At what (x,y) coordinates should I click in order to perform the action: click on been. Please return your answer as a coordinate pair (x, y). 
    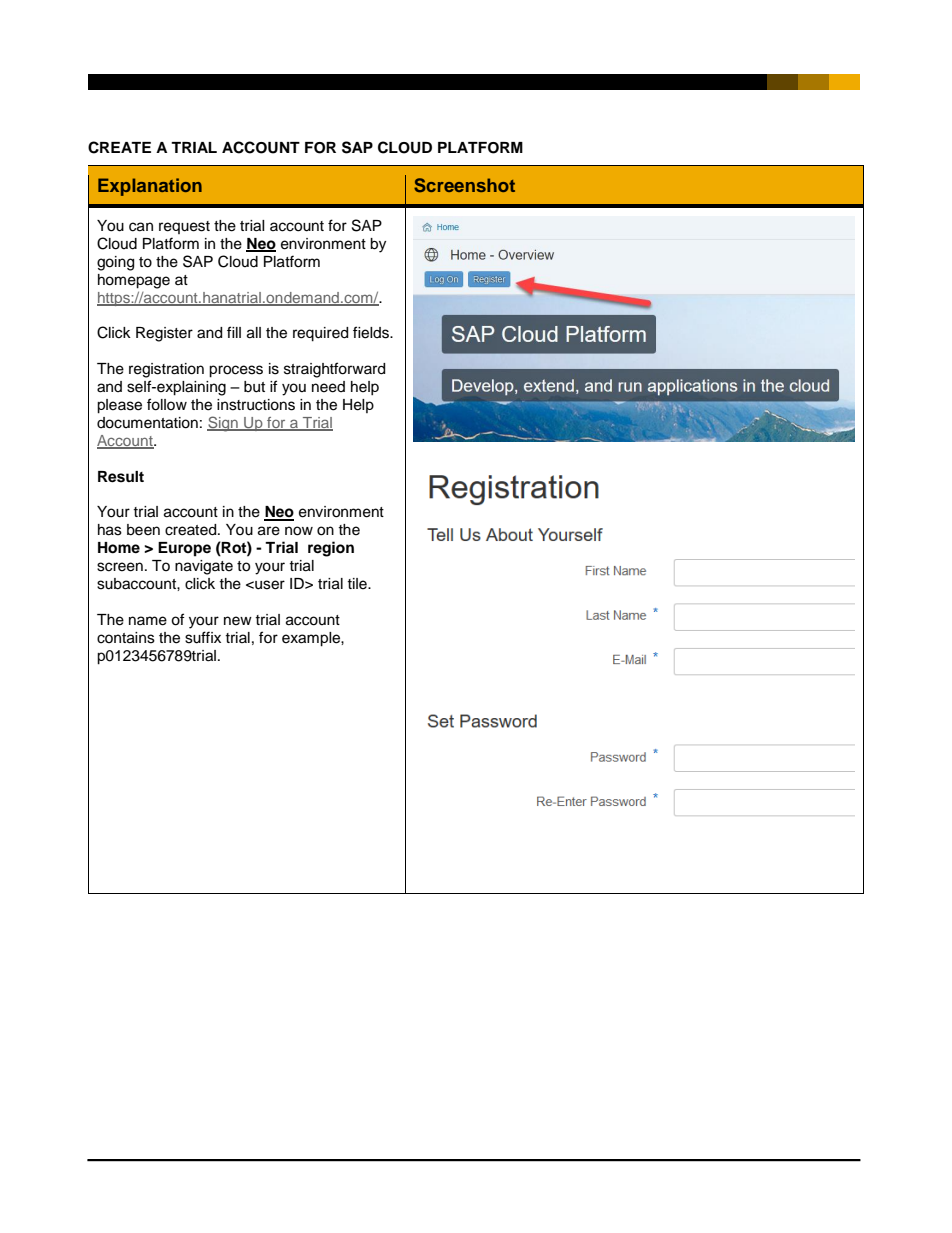
    Looking at the image, I should click on (143, 530).
